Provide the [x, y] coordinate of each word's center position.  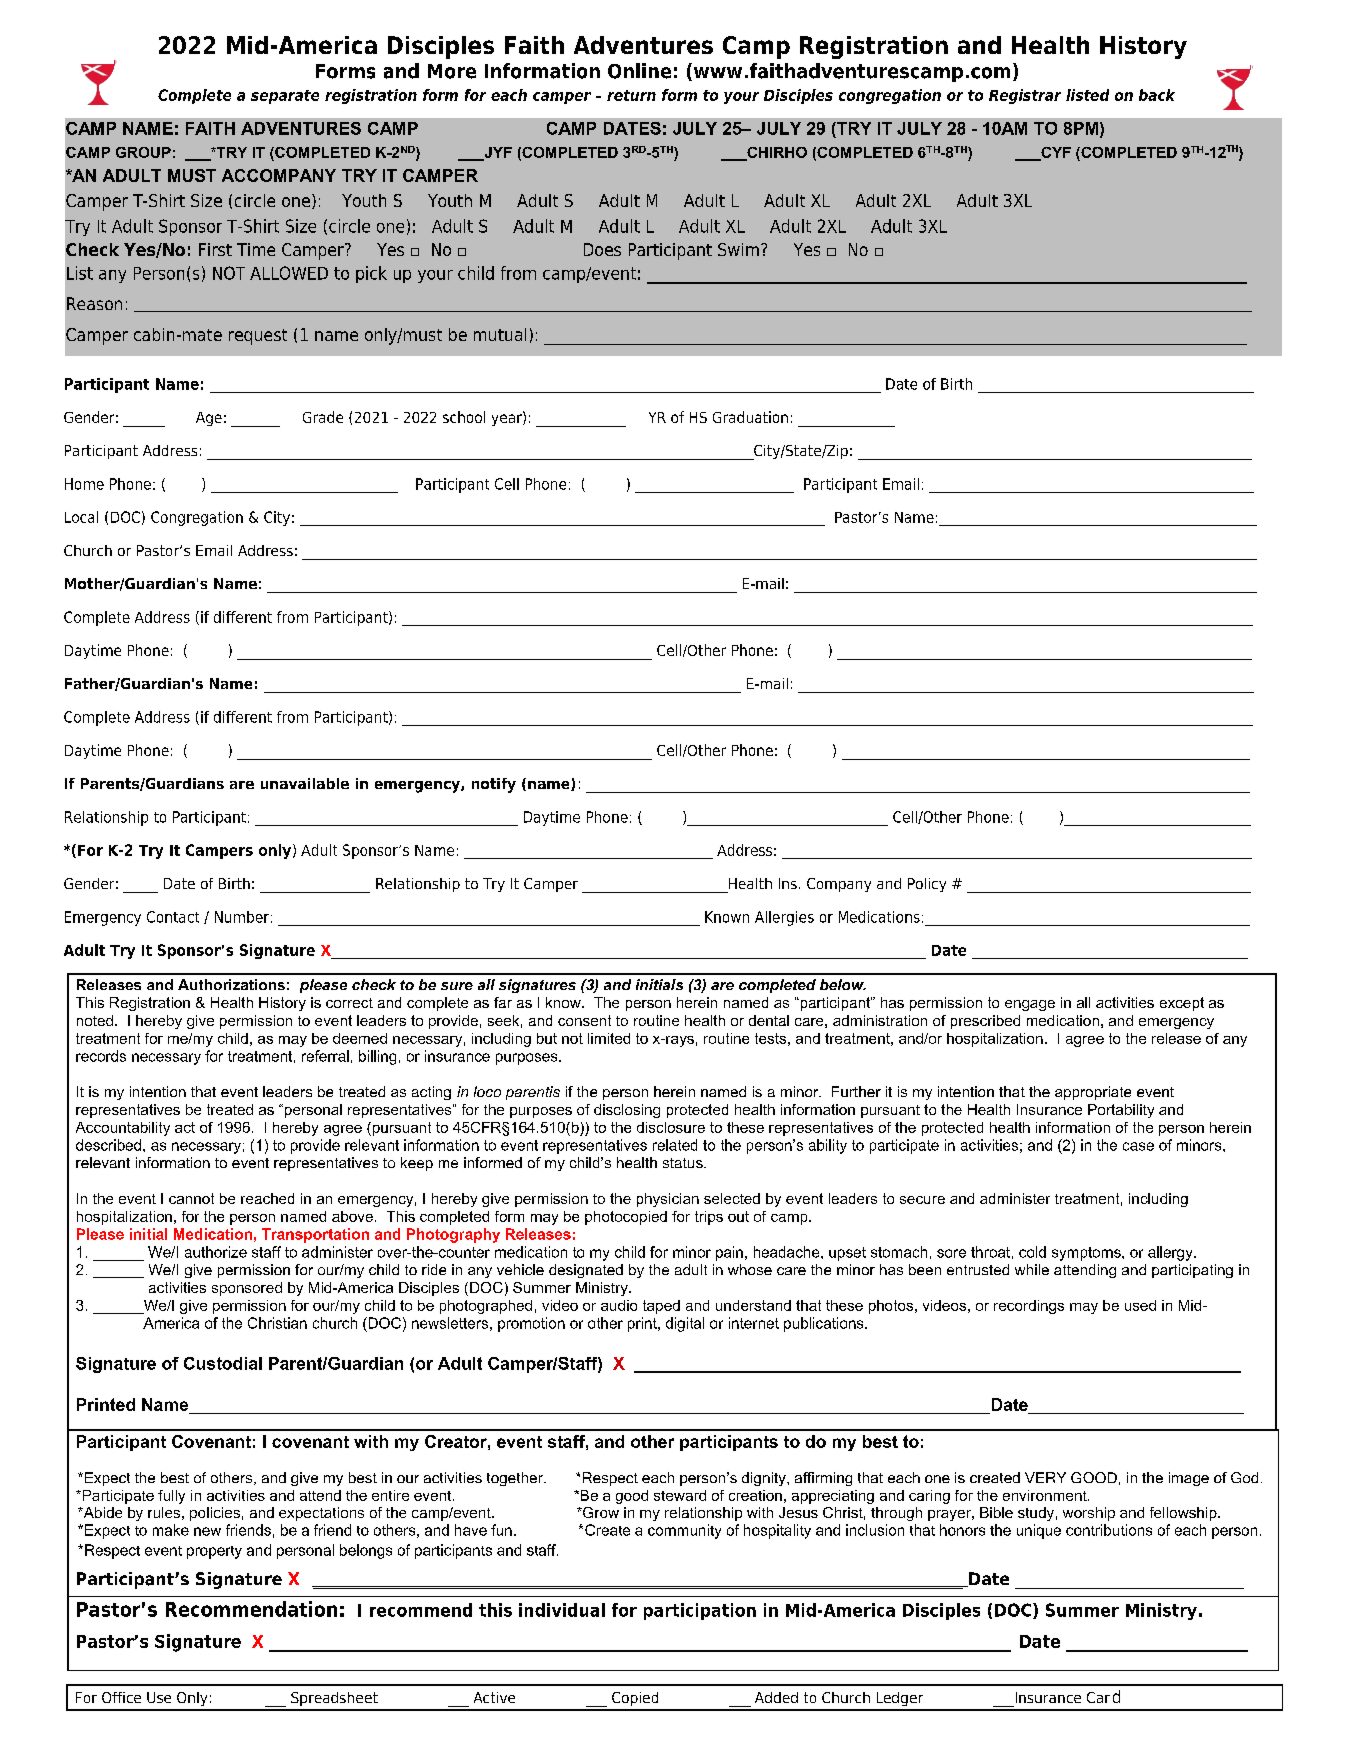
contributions [1109, 1530]
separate [285, 97]
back [1157, 95]
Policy [927, 885]
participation [700, 1611]
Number [242, 917]
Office [121, 1697]
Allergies [784, 918]
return [631, 95]
